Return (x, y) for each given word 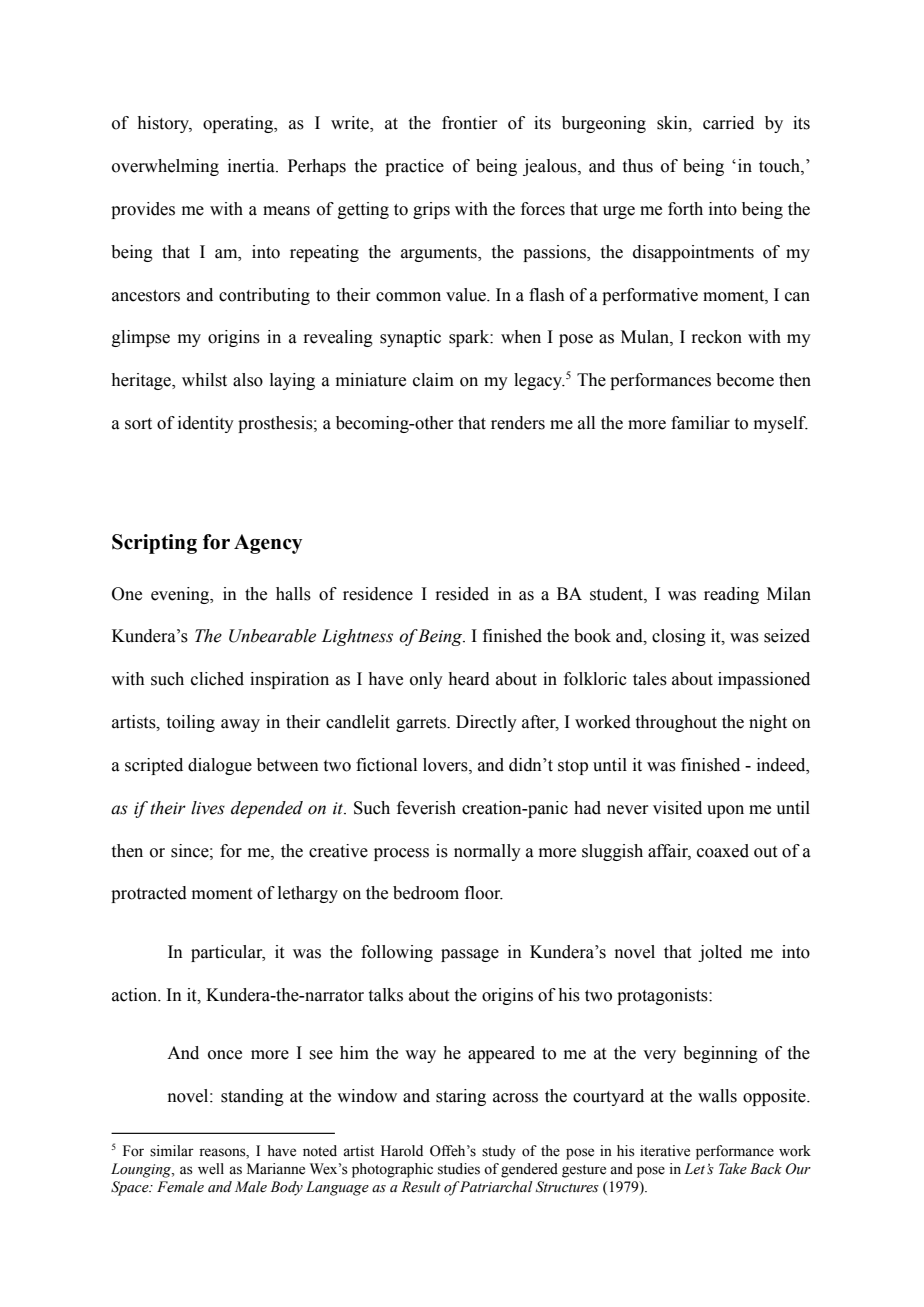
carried (728, 123)
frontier (469, 123)
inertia (252, 166)
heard (469, 679)
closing (679, 637)
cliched (217, 679)
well (211, 1169)
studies (459, 1169)
